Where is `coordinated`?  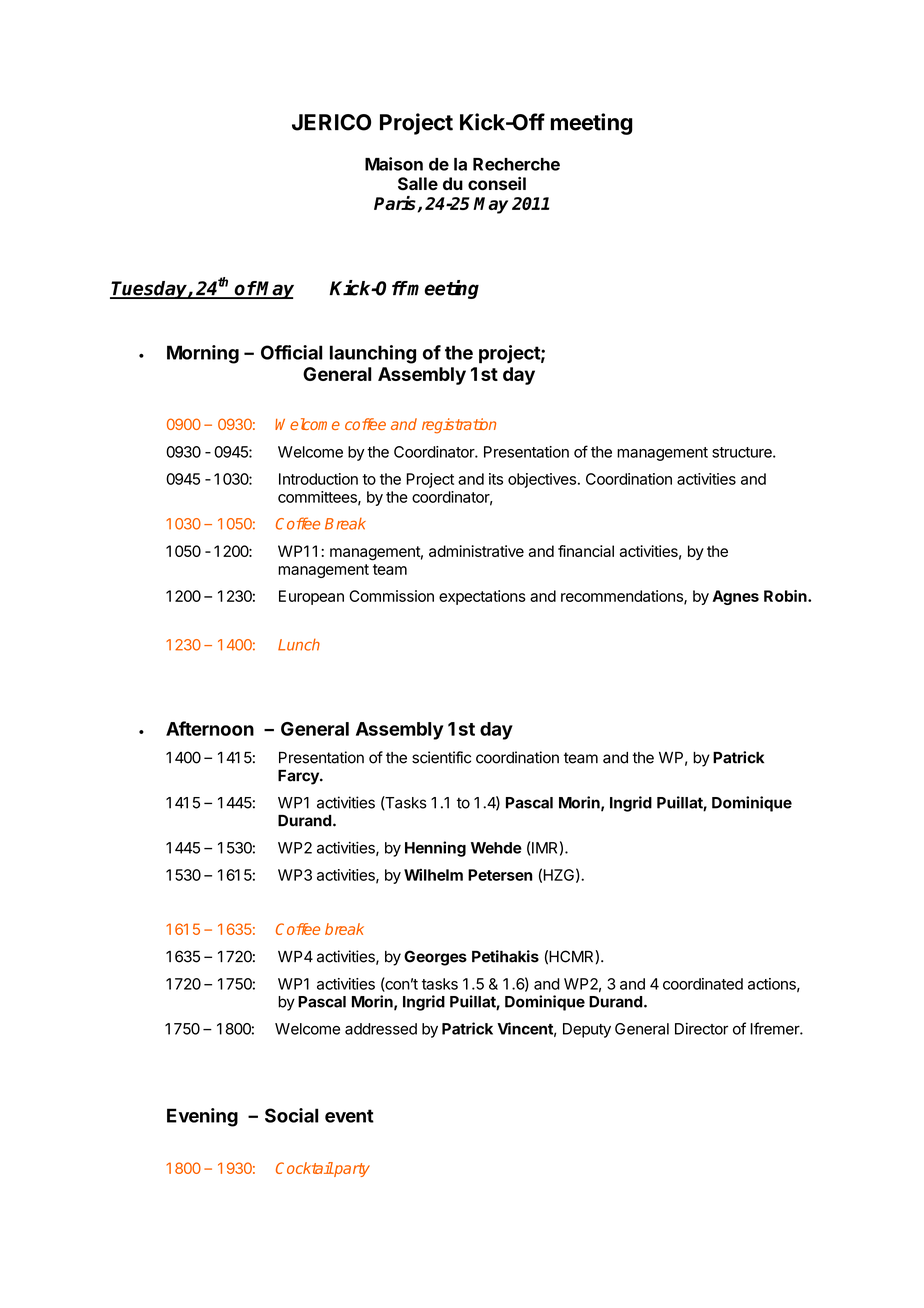 coordinated is located at coordinates (703, 984).
